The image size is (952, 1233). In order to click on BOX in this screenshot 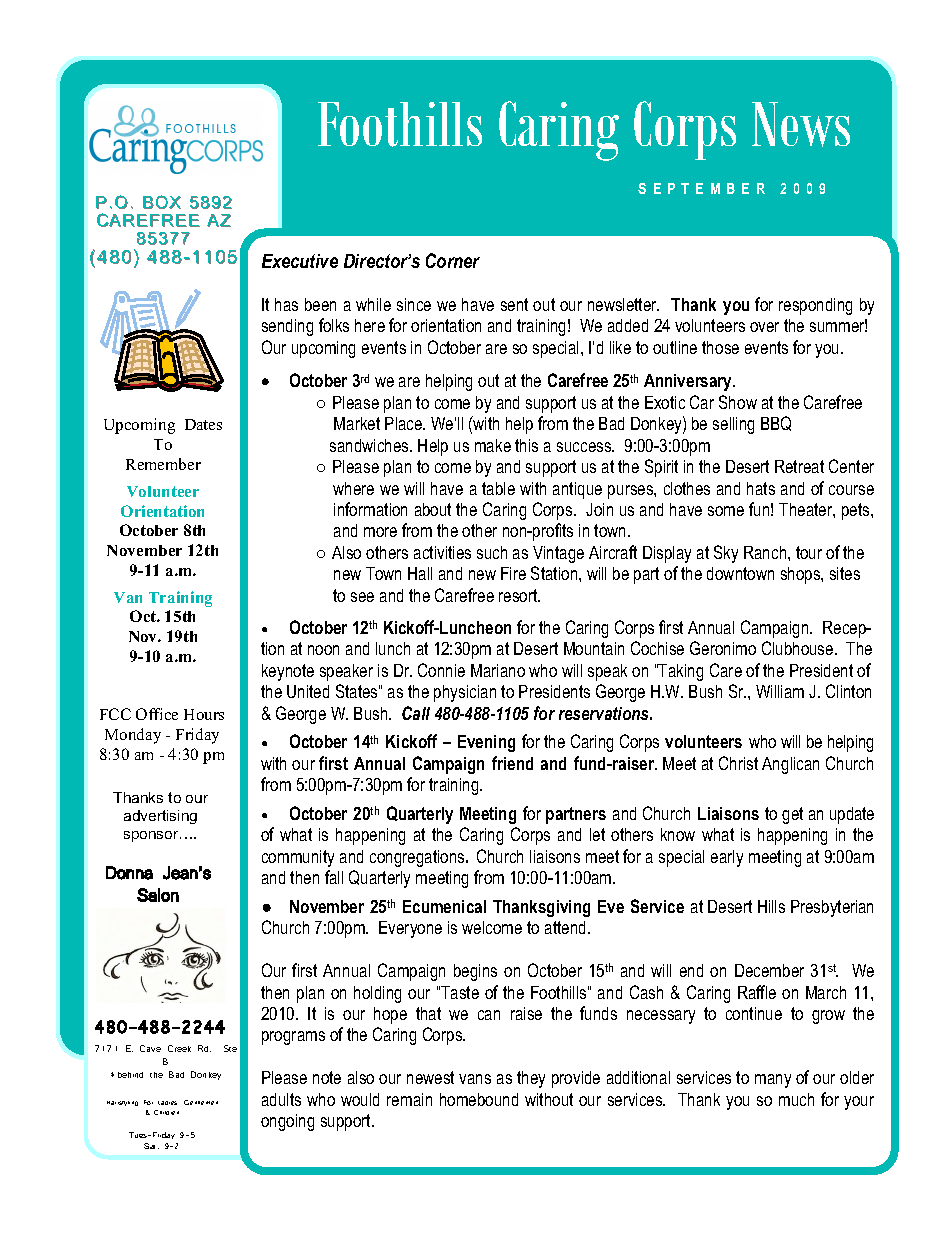, I will do `click(162, 202)`.
